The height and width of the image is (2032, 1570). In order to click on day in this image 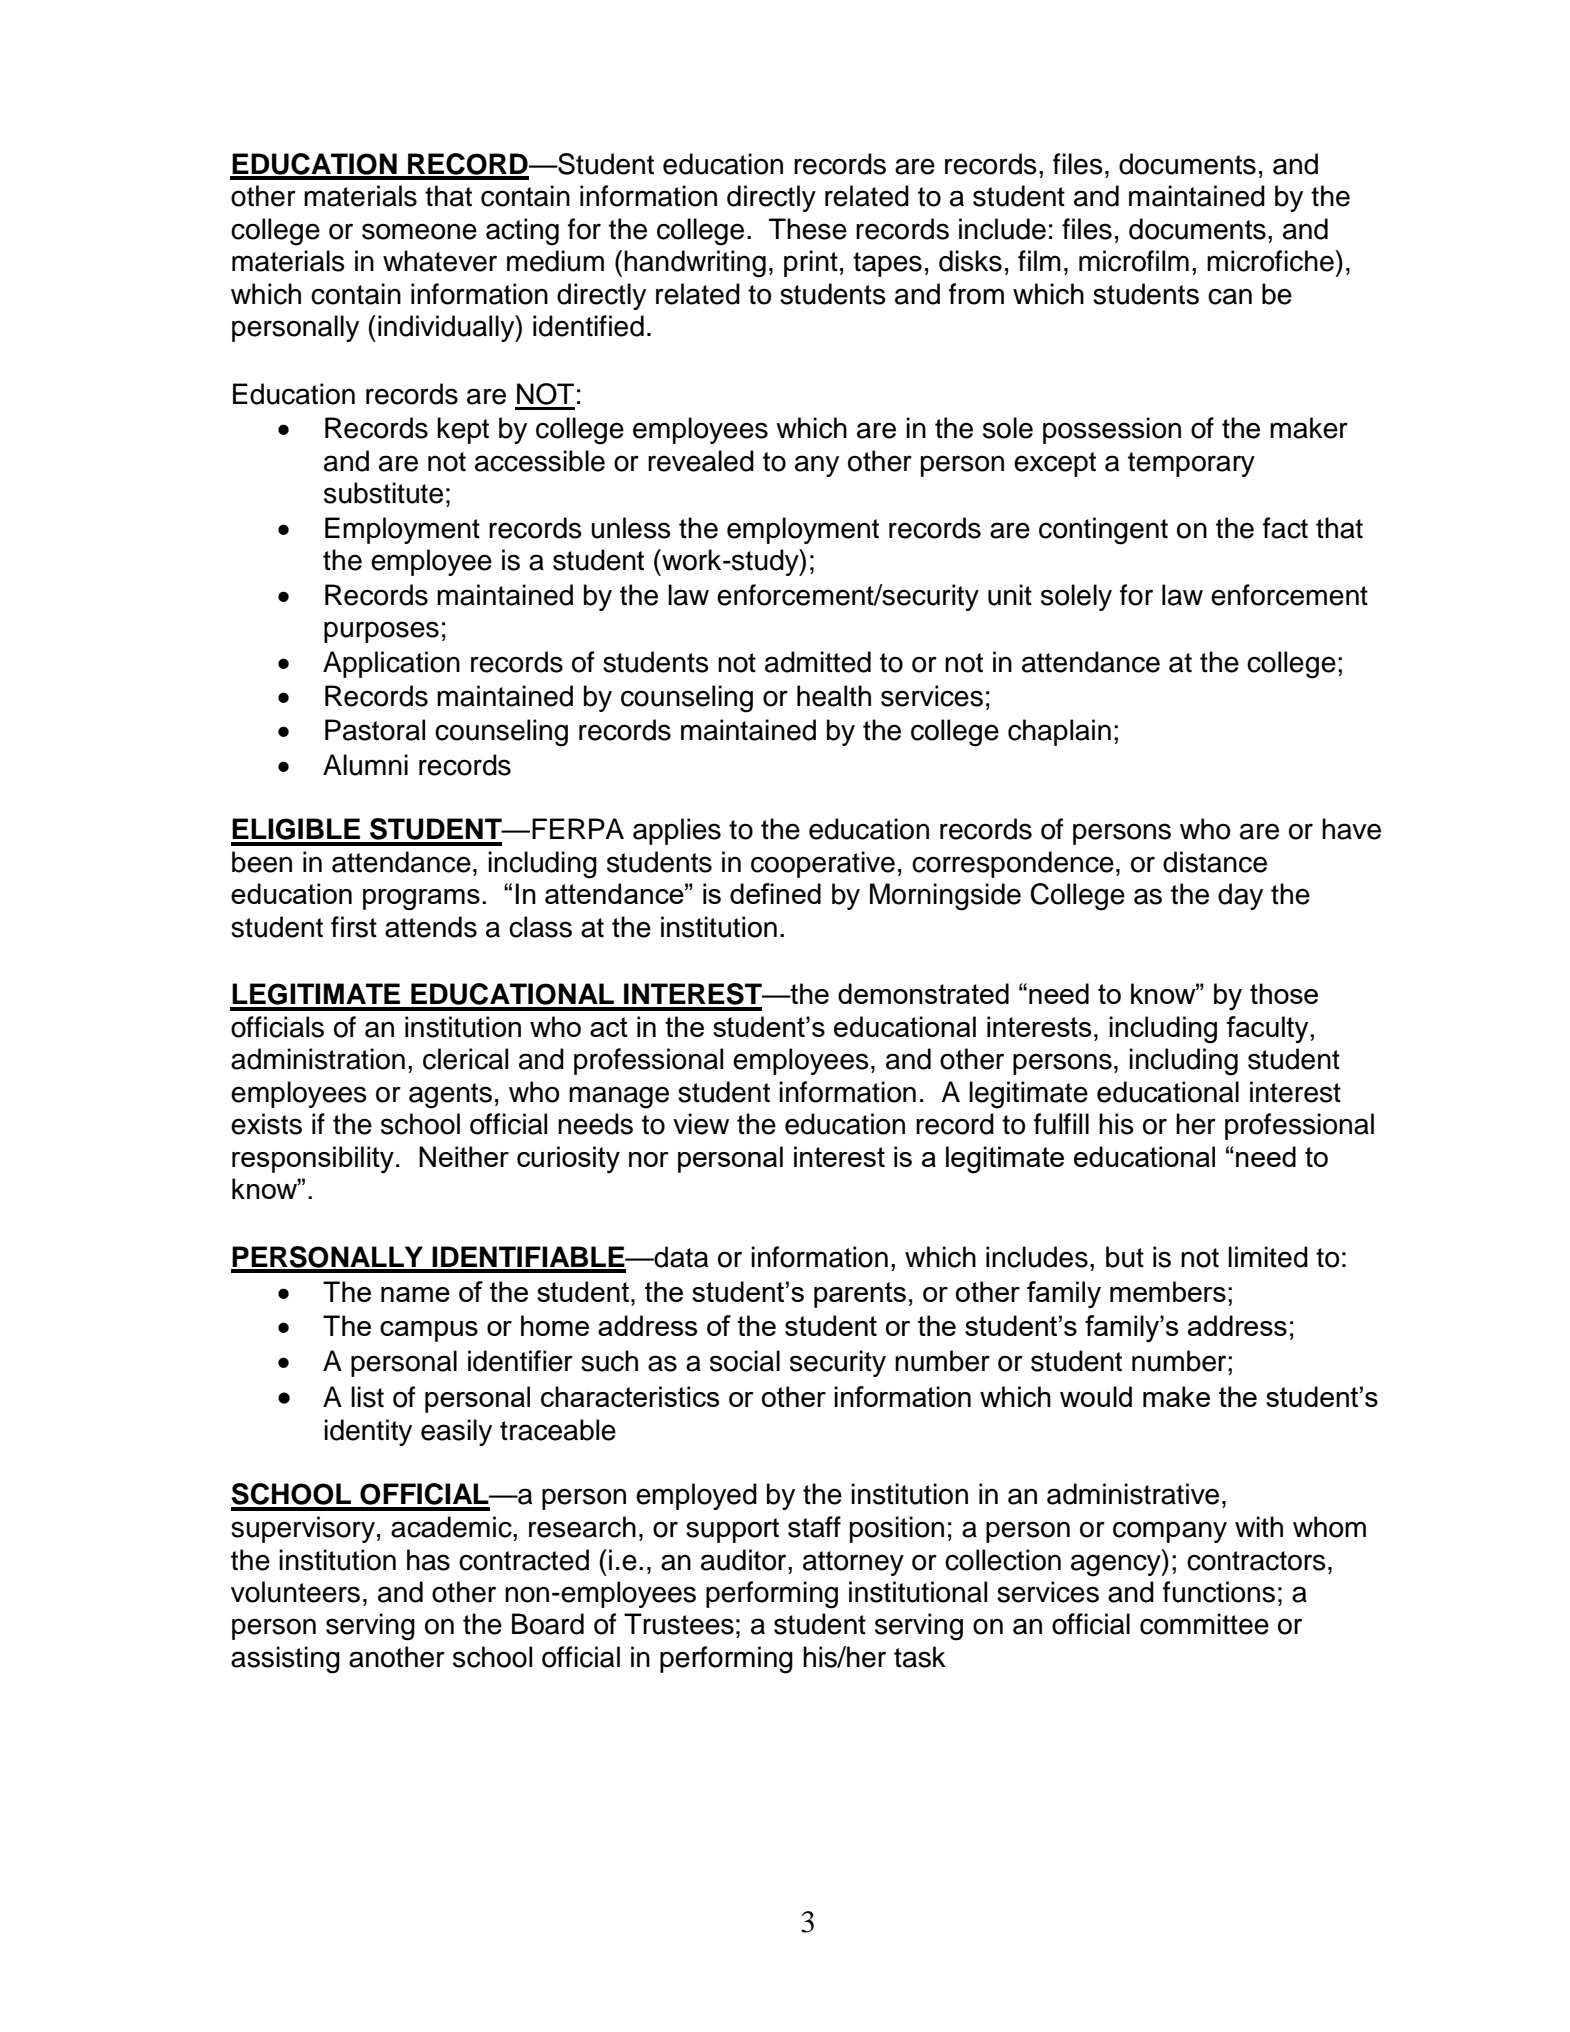, I will do `click(1240, 896)`.
